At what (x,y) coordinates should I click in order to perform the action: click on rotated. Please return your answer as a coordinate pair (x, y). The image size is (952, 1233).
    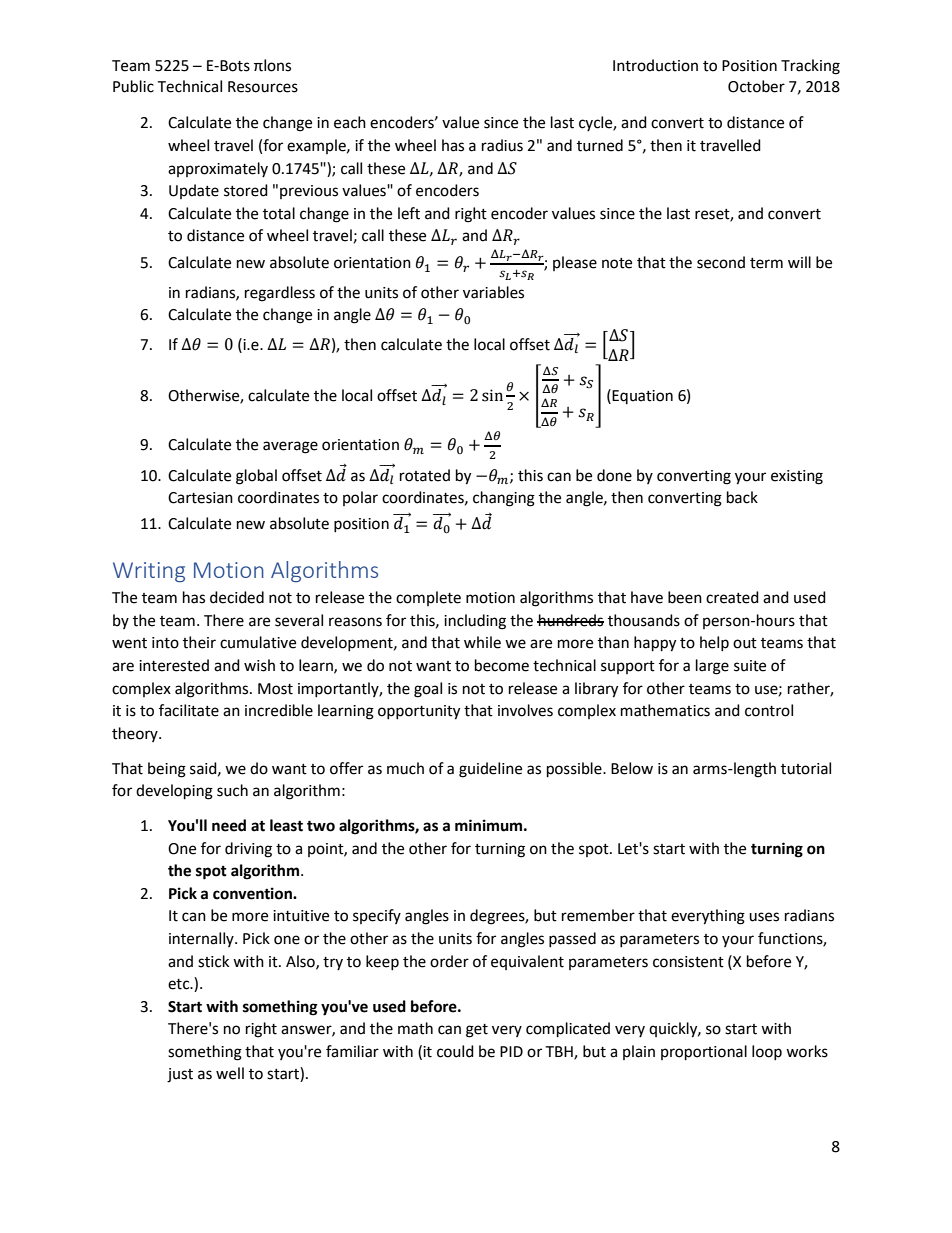
    Looking at the image, I should click on (425, 475).
